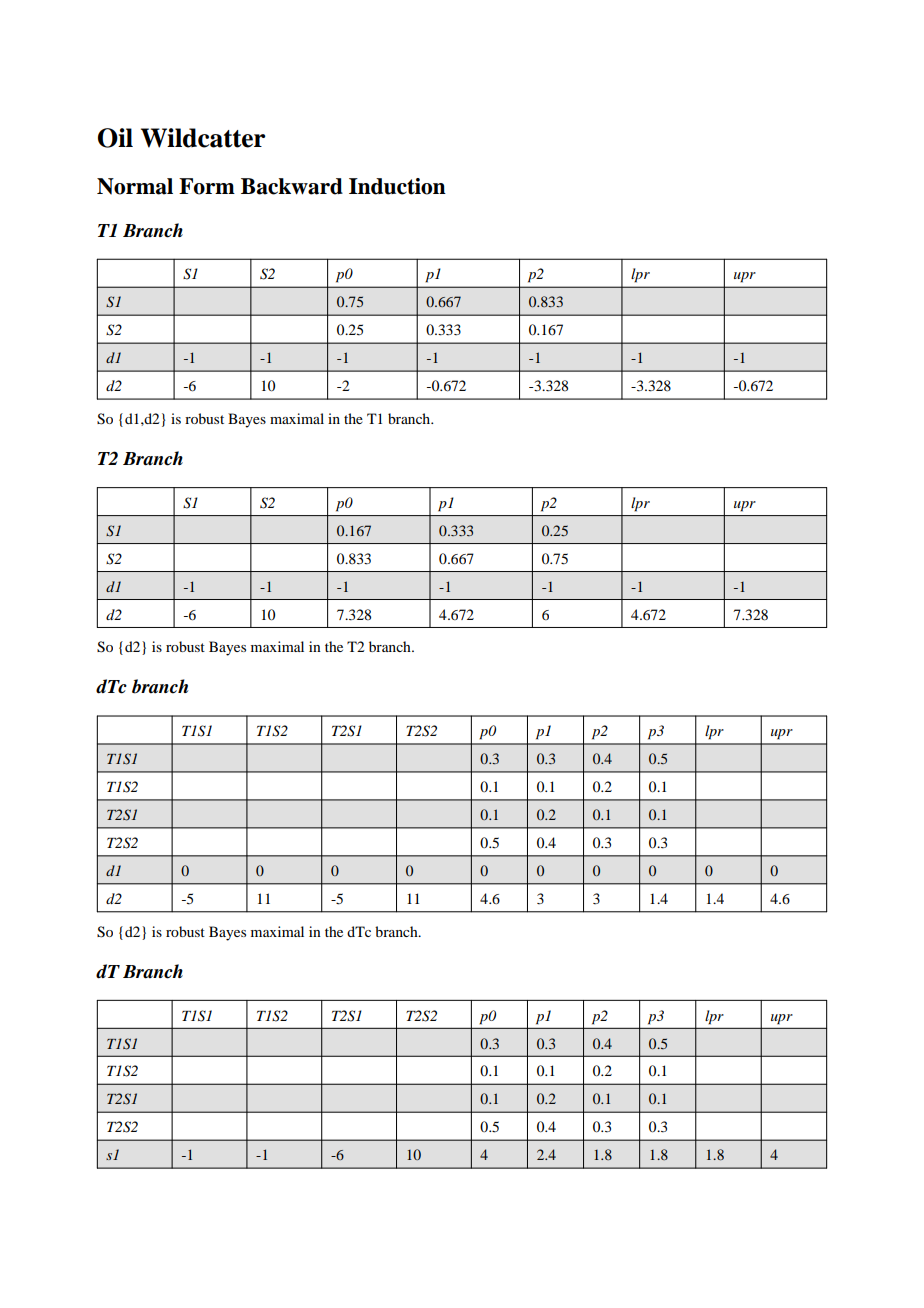 The height and width of the screenshot is (1308, 924). What do you see at coordinates (207, 186) in the screenshot?
I see `Form` at bounding box center [207, 186].
